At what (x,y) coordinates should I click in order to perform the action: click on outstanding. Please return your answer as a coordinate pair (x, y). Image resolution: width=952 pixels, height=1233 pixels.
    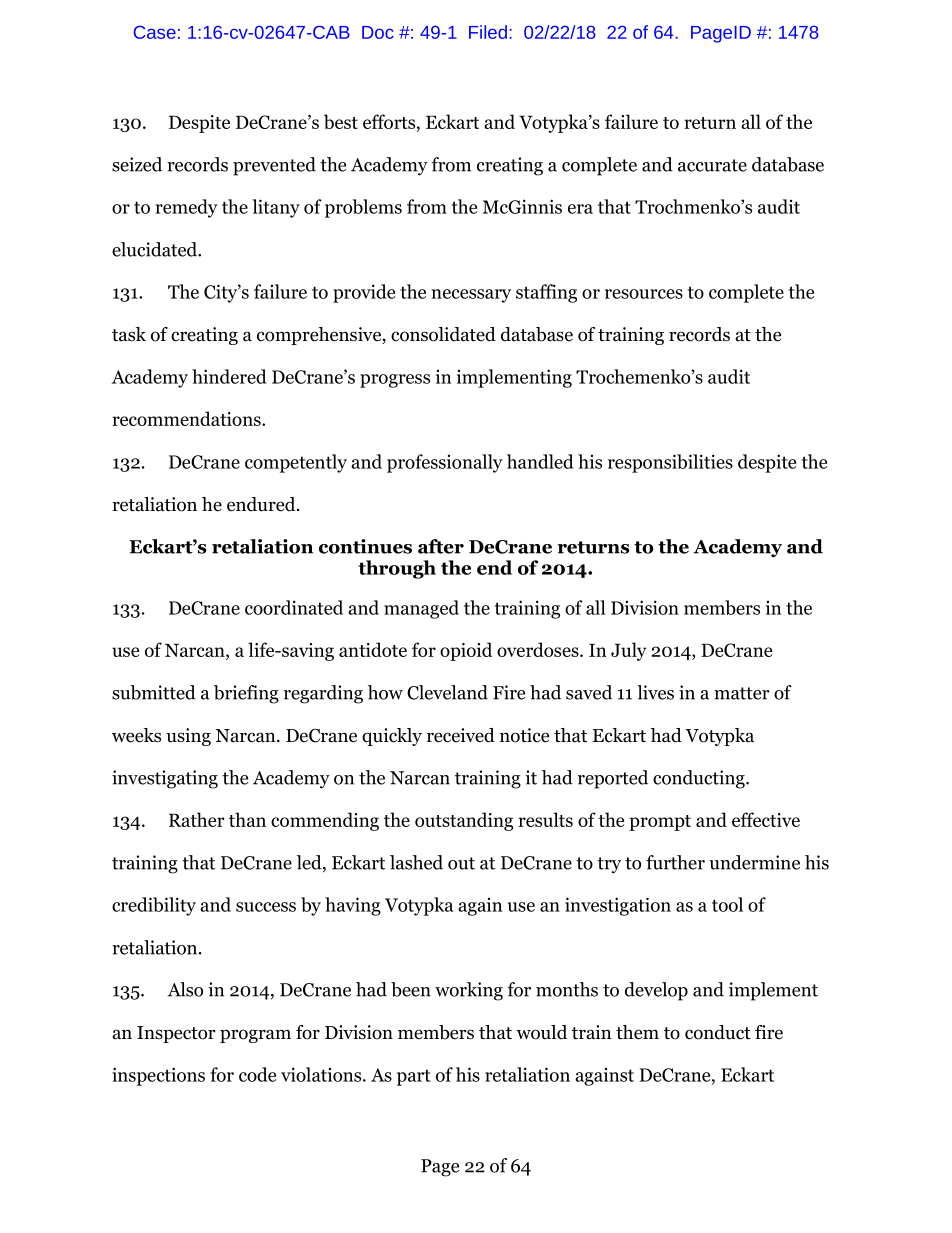
    Looking at the image, I should click on (464, 821).
